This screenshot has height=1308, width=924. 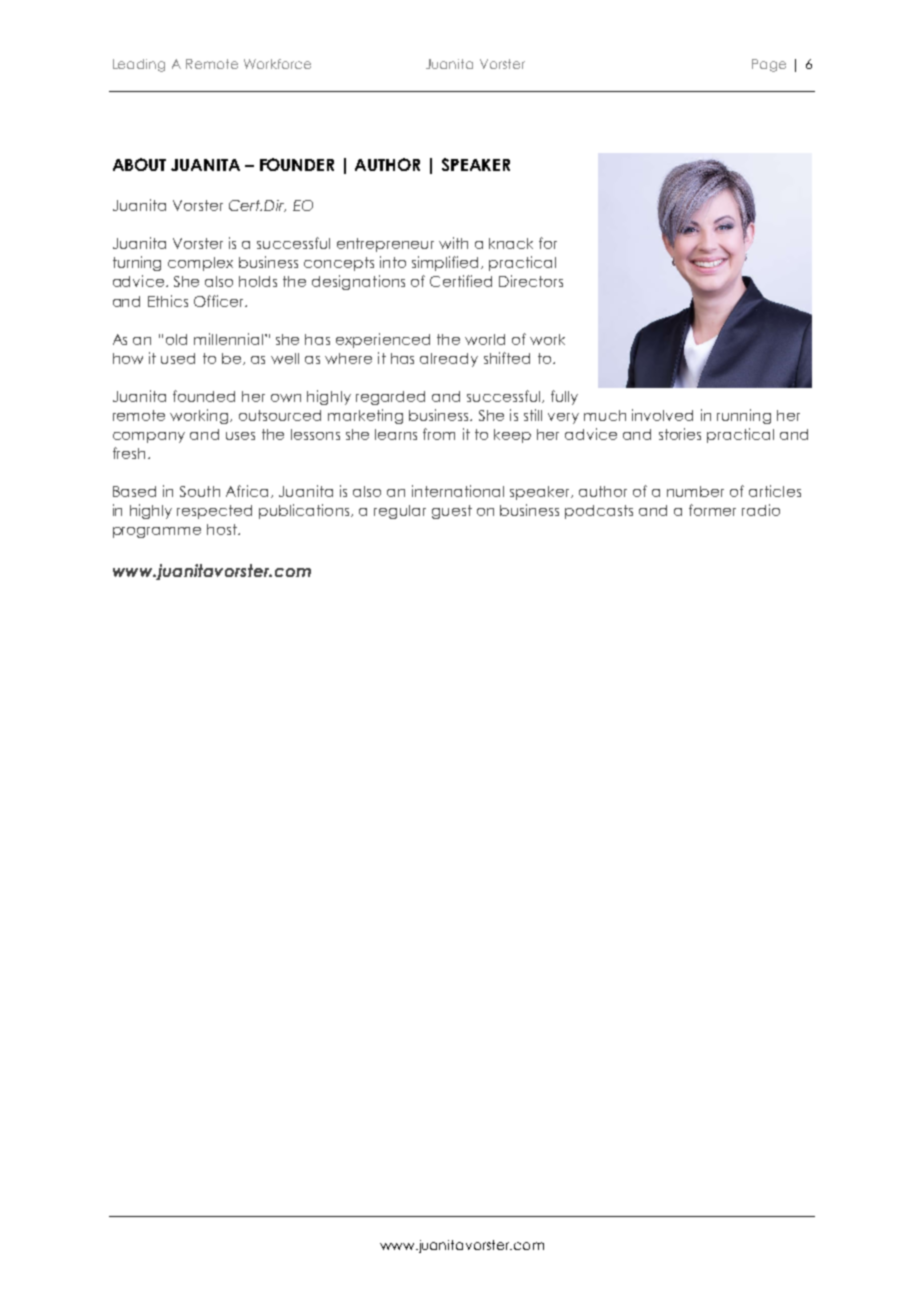 I want to click on Officer, so click(x=220, y=301).
